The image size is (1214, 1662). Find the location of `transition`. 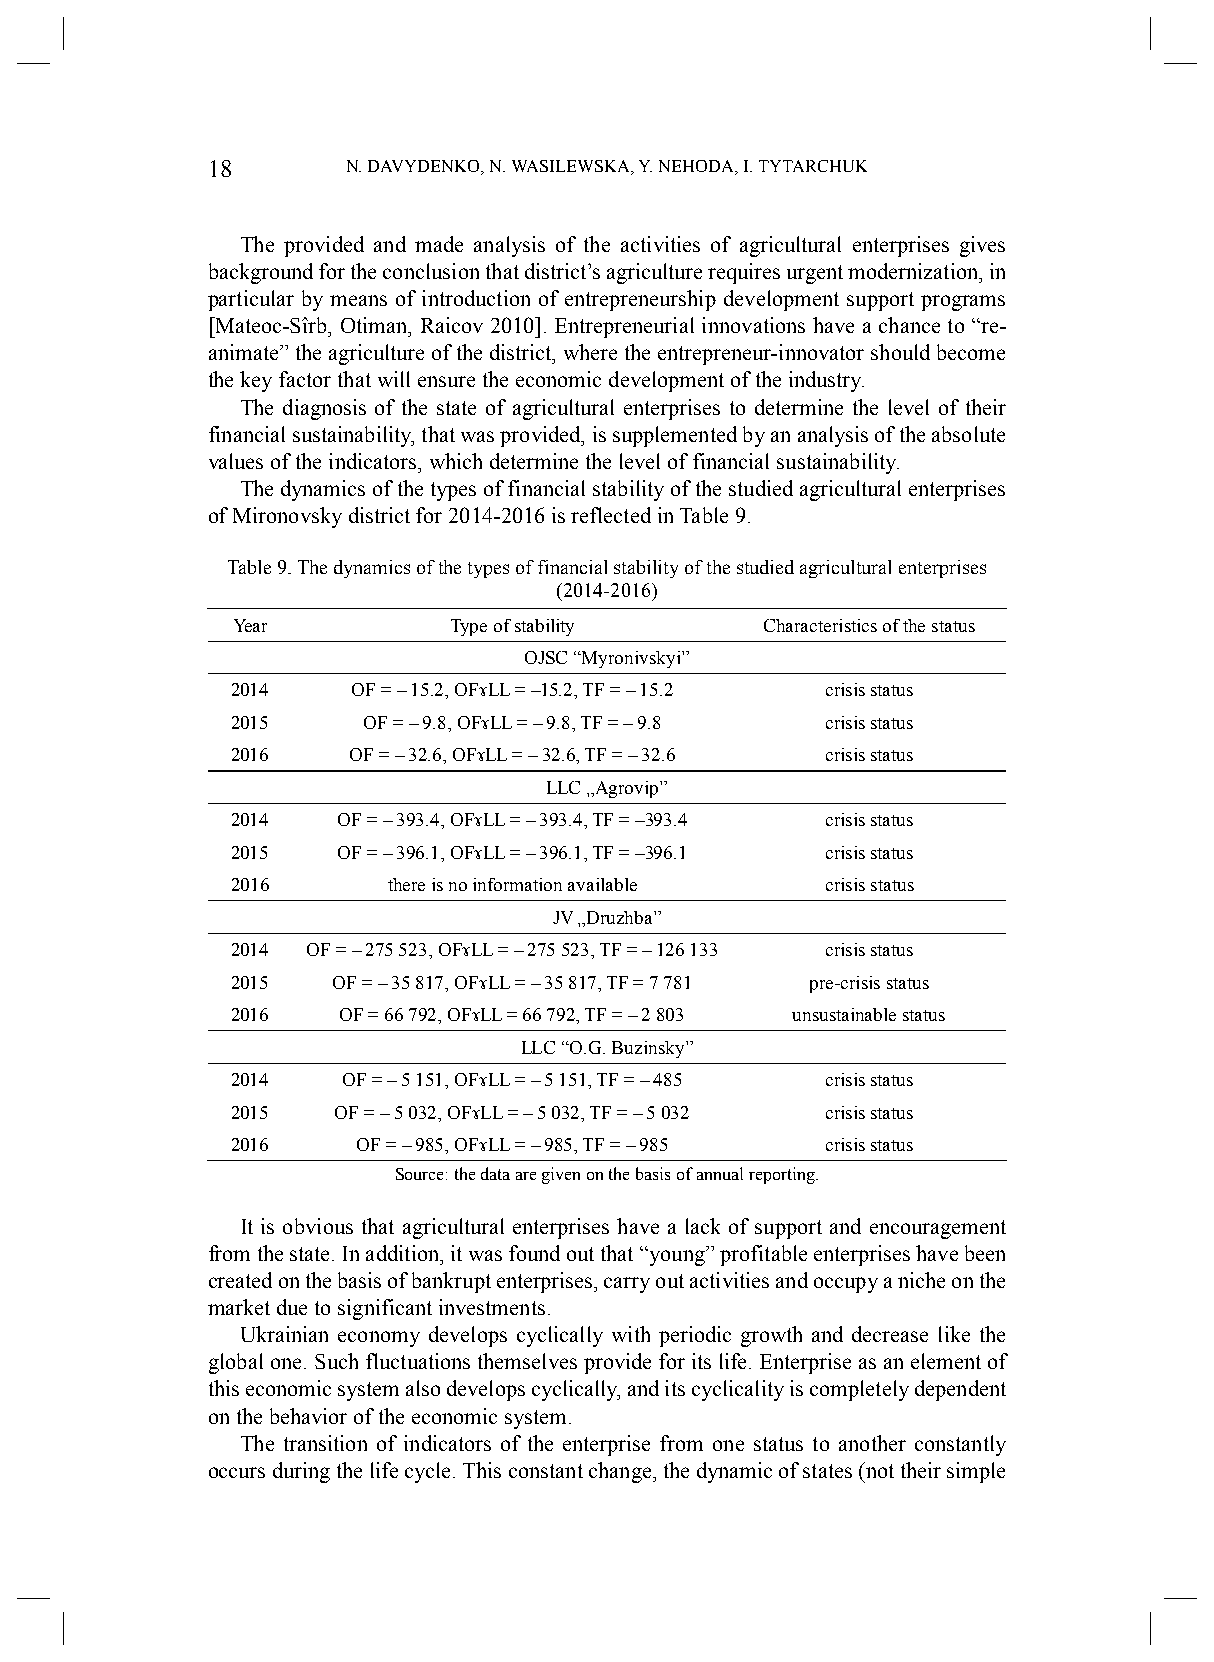

transition is located at coordinates (325, 1443).
